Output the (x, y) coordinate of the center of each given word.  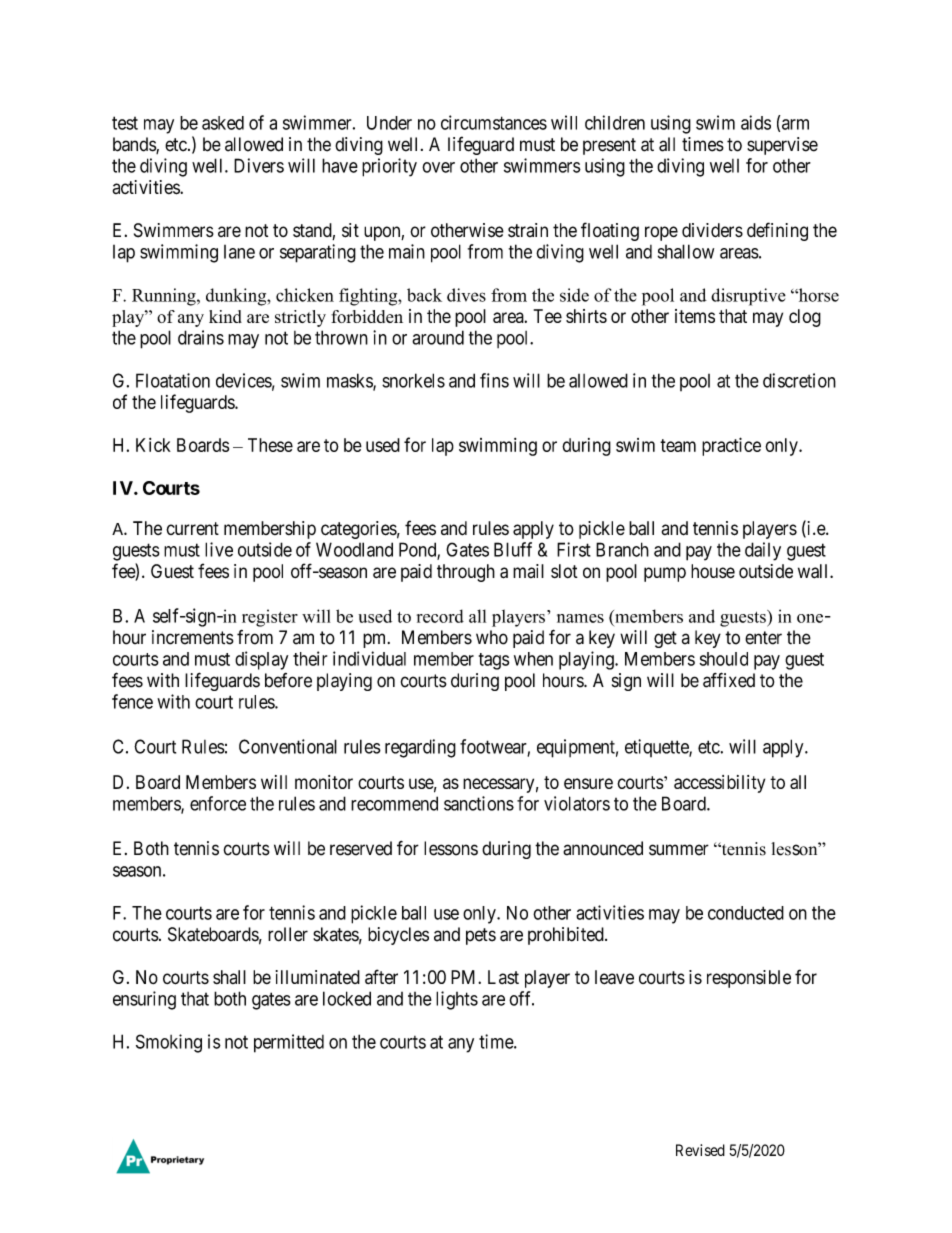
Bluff (513, 549)
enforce (218, 803)
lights (457, 1000)
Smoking (169, 1043)
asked (223, 123)
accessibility (719, 784)
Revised (700, 1150)
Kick (153, 445)
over (438, 167)
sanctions (479, 803)
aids (756, 122)
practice (731, 446)
